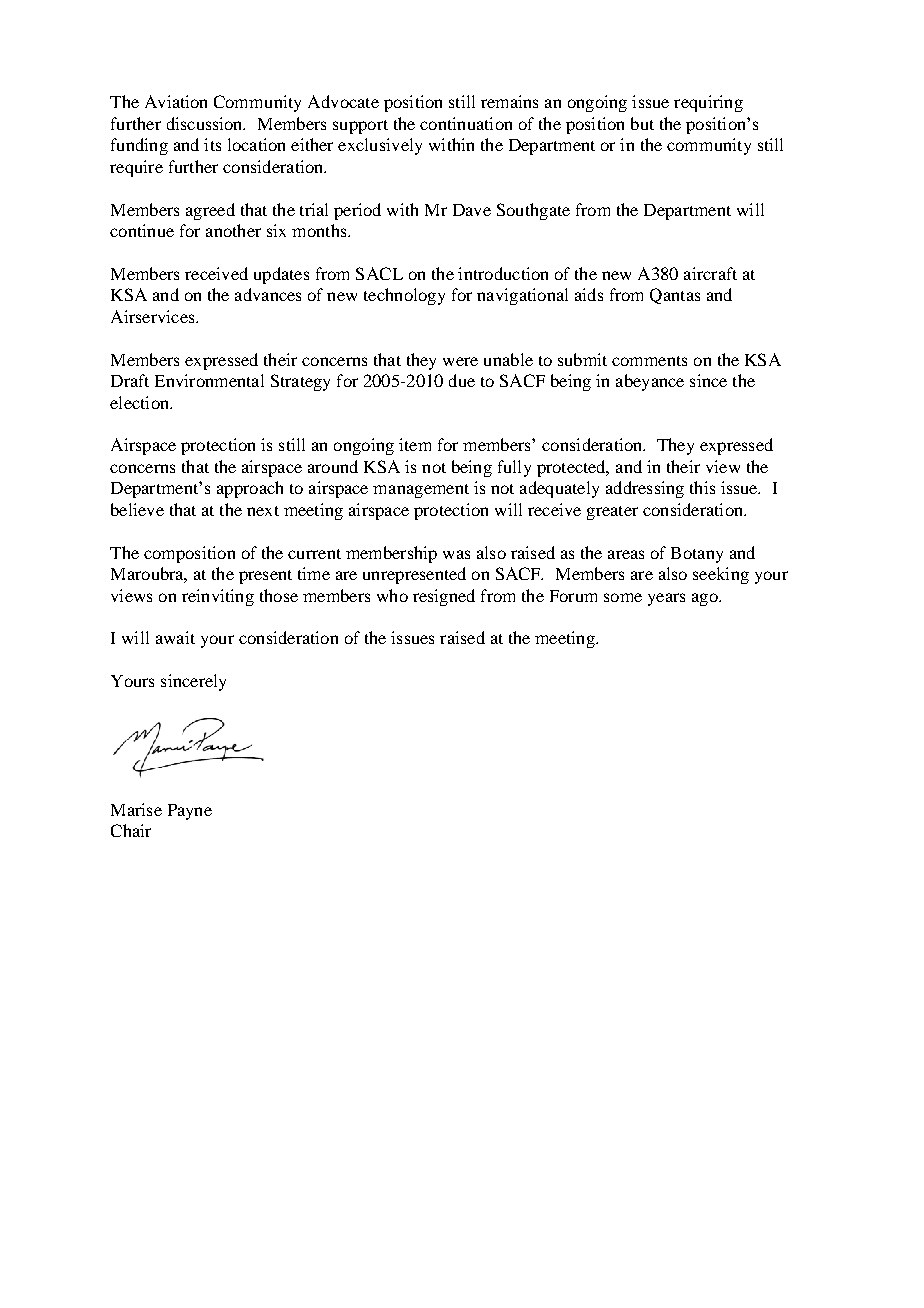 The width and height of the page is (924, 1308). What do you see at coordinates (206, 123) in the page?
I see `discussion` at bounding box center [206, 123].
